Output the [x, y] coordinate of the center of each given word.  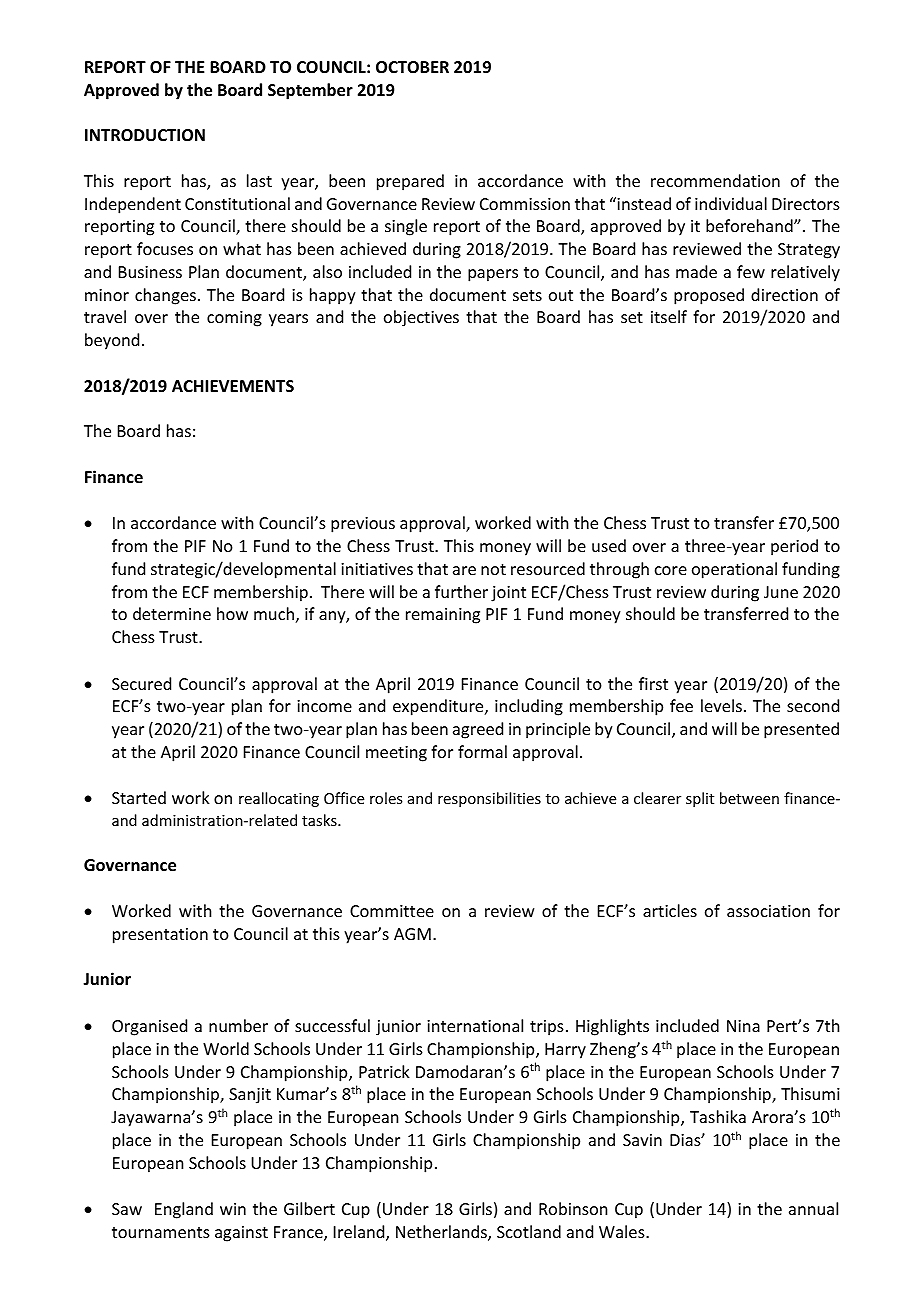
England [184, 1210]
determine [172, 613]
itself [669, 316]
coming [234, 319]
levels [721, 705]
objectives [421, 318]
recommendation [715, 180]
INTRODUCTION [145, 135]
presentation [160, 936]
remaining [443, 616]
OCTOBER [412, 67]
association [768, 911]
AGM [412, 934]
